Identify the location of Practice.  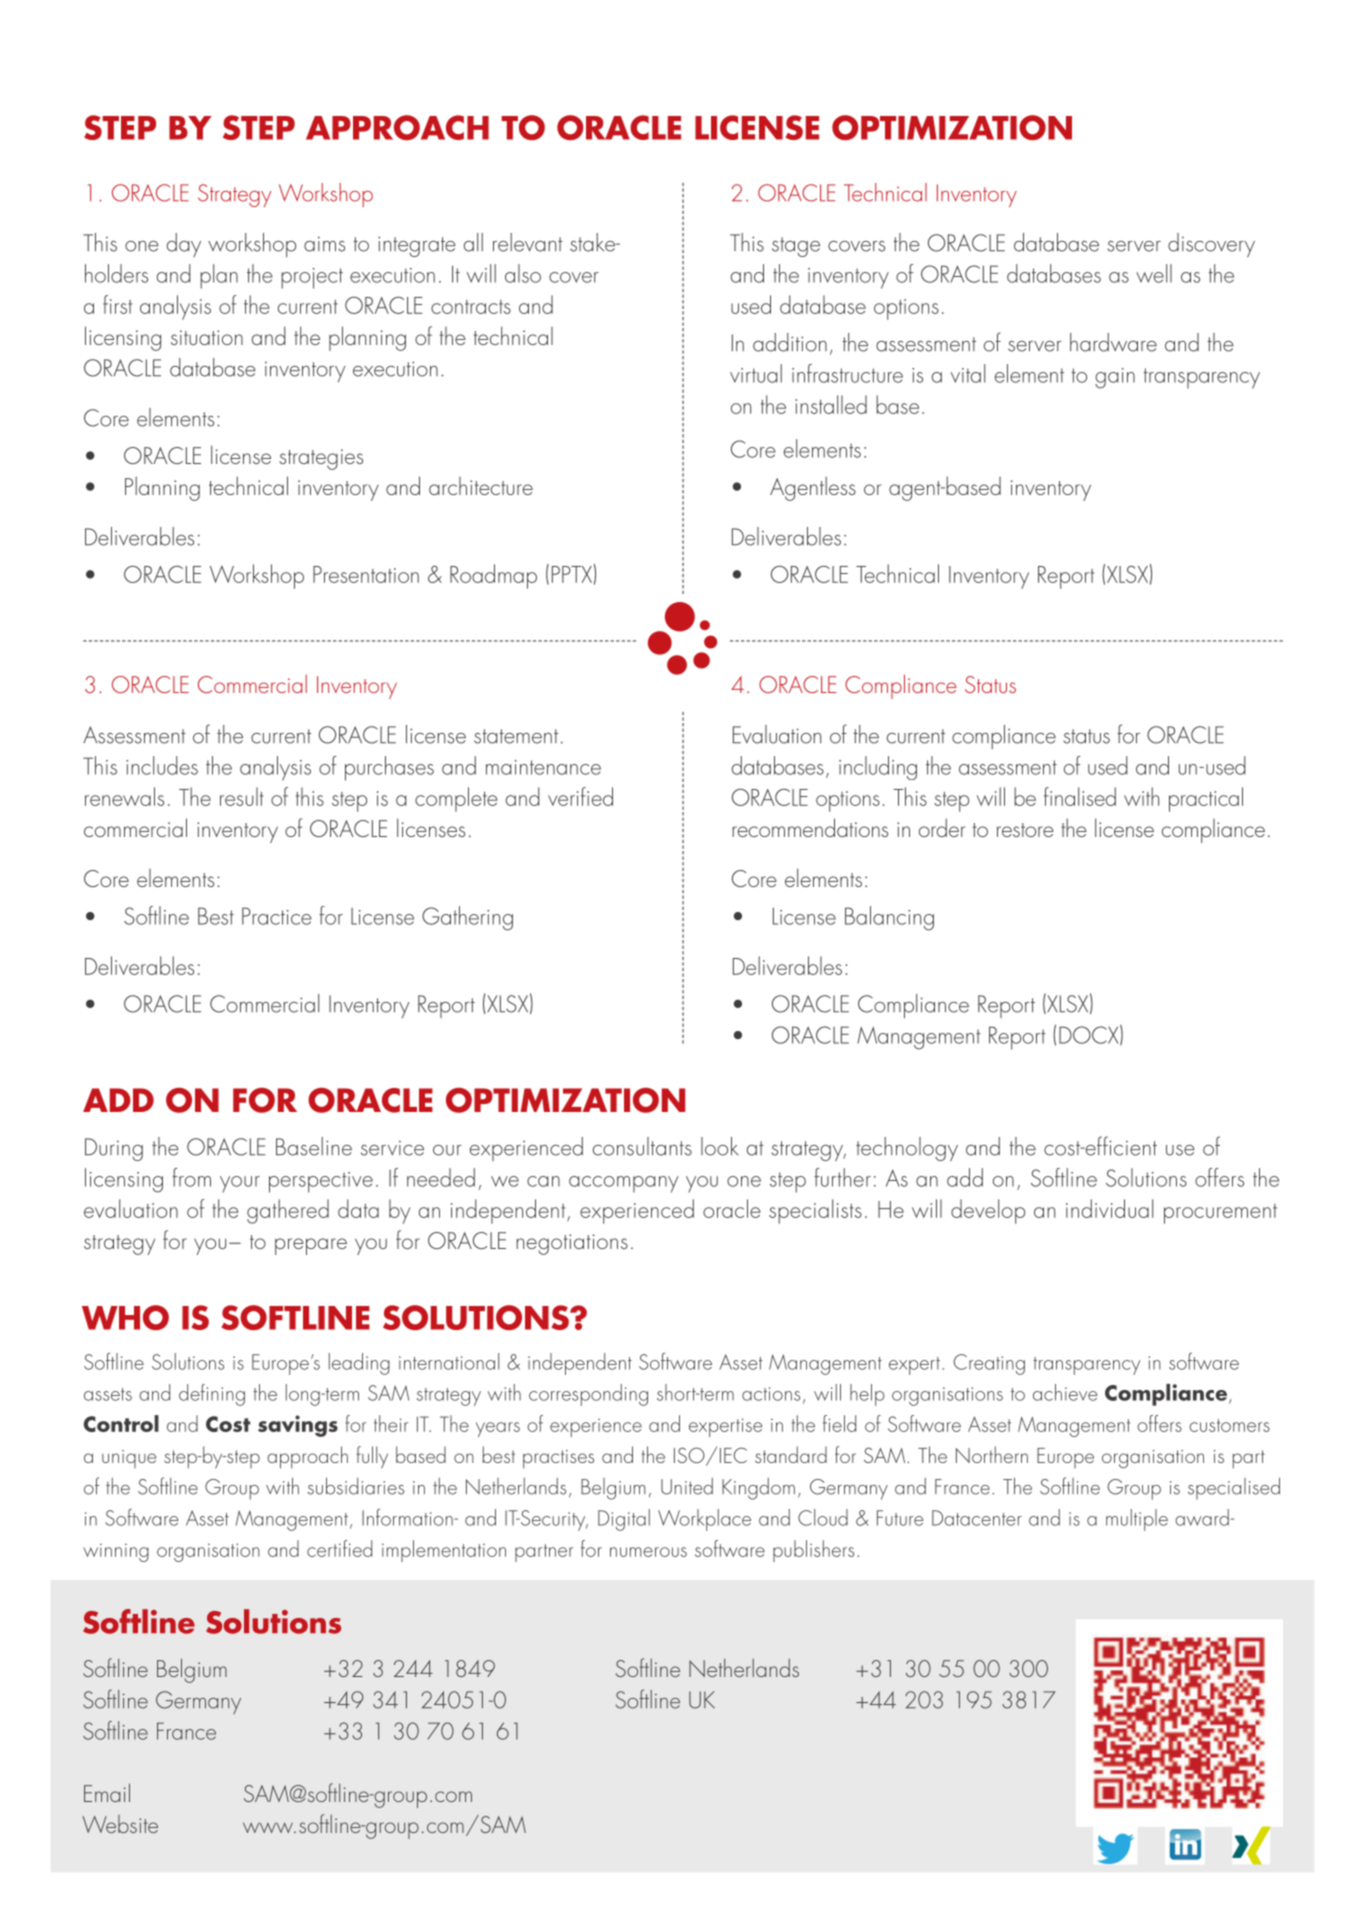
(277, 916).
